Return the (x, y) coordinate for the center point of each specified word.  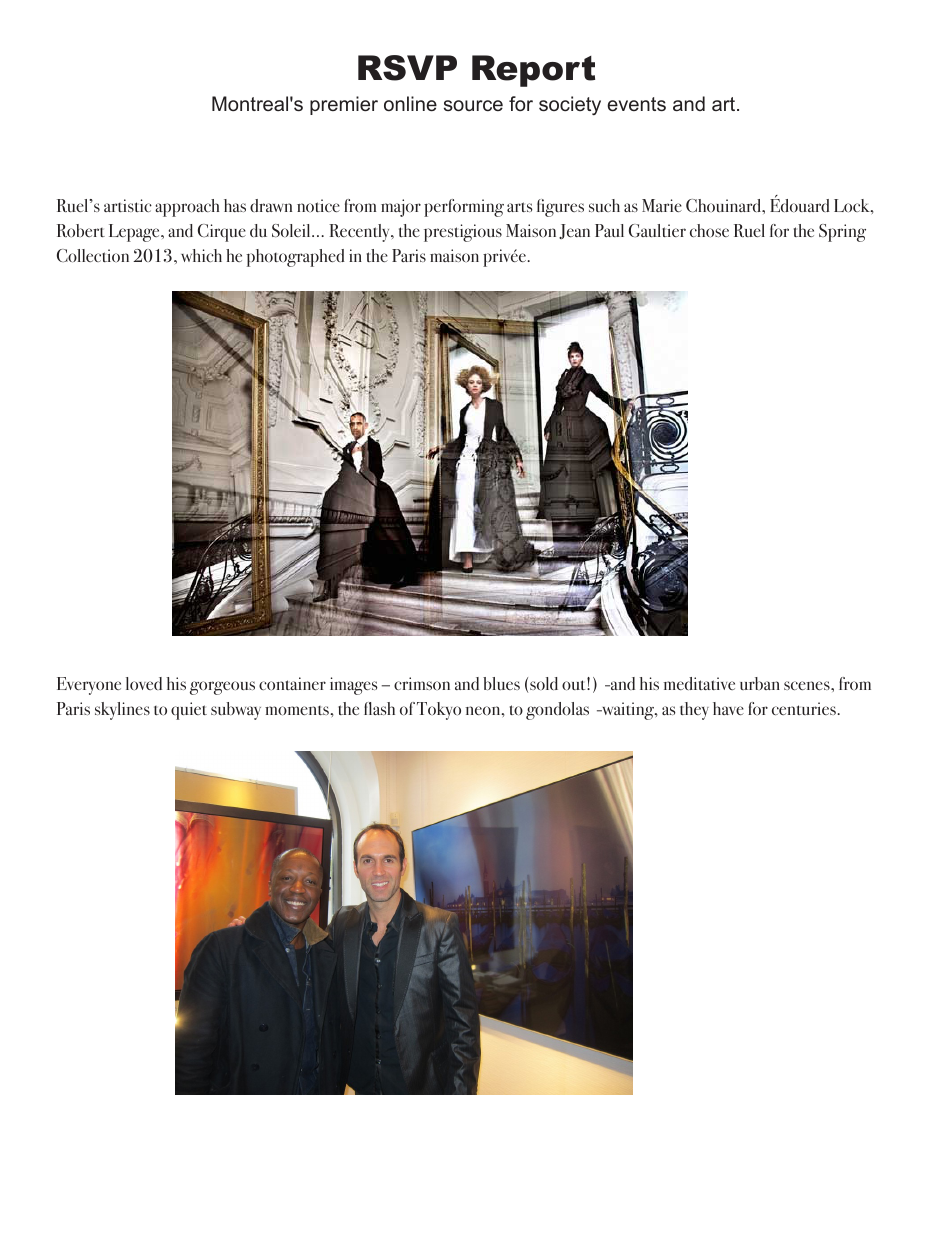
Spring (842, 233)
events (636, 104)
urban (760, 683)
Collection (93, 255)
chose (709, 230)
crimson (422, 683)
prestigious (463, 233)
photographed (295, 258)
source (473, 105)
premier (344, 105)
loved (144, 683)
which (201, 255)
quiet (189, 711)
